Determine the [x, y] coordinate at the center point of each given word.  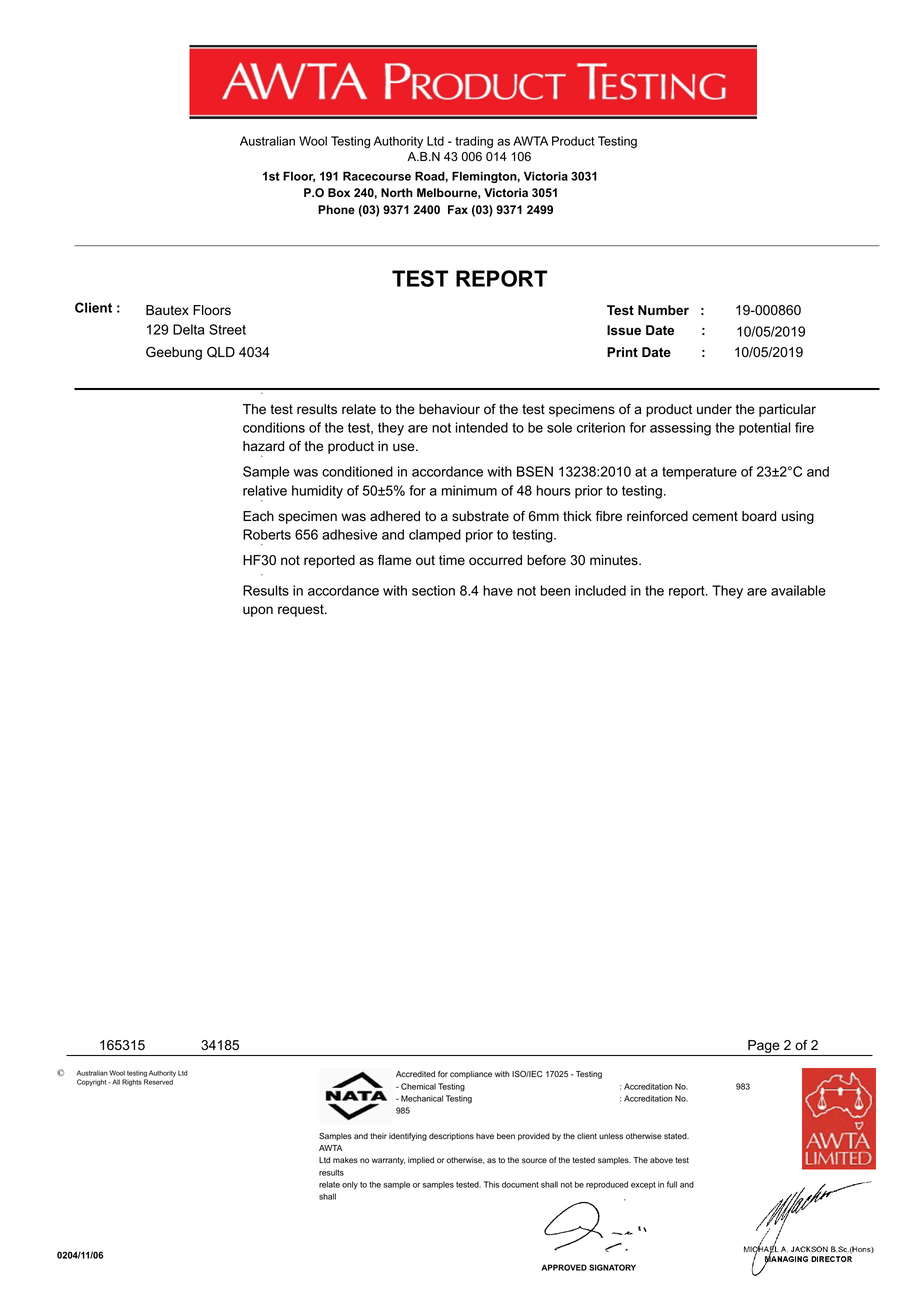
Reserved [158, 1082]
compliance [471, 1075]
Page [764, 1048]
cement [715, 516]
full [672, 1184]
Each [258, 516]
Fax [458, 209]
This [491, 1184]
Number [663, 310]
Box [339, 192]
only [350, 1185]
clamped [435, 536]
